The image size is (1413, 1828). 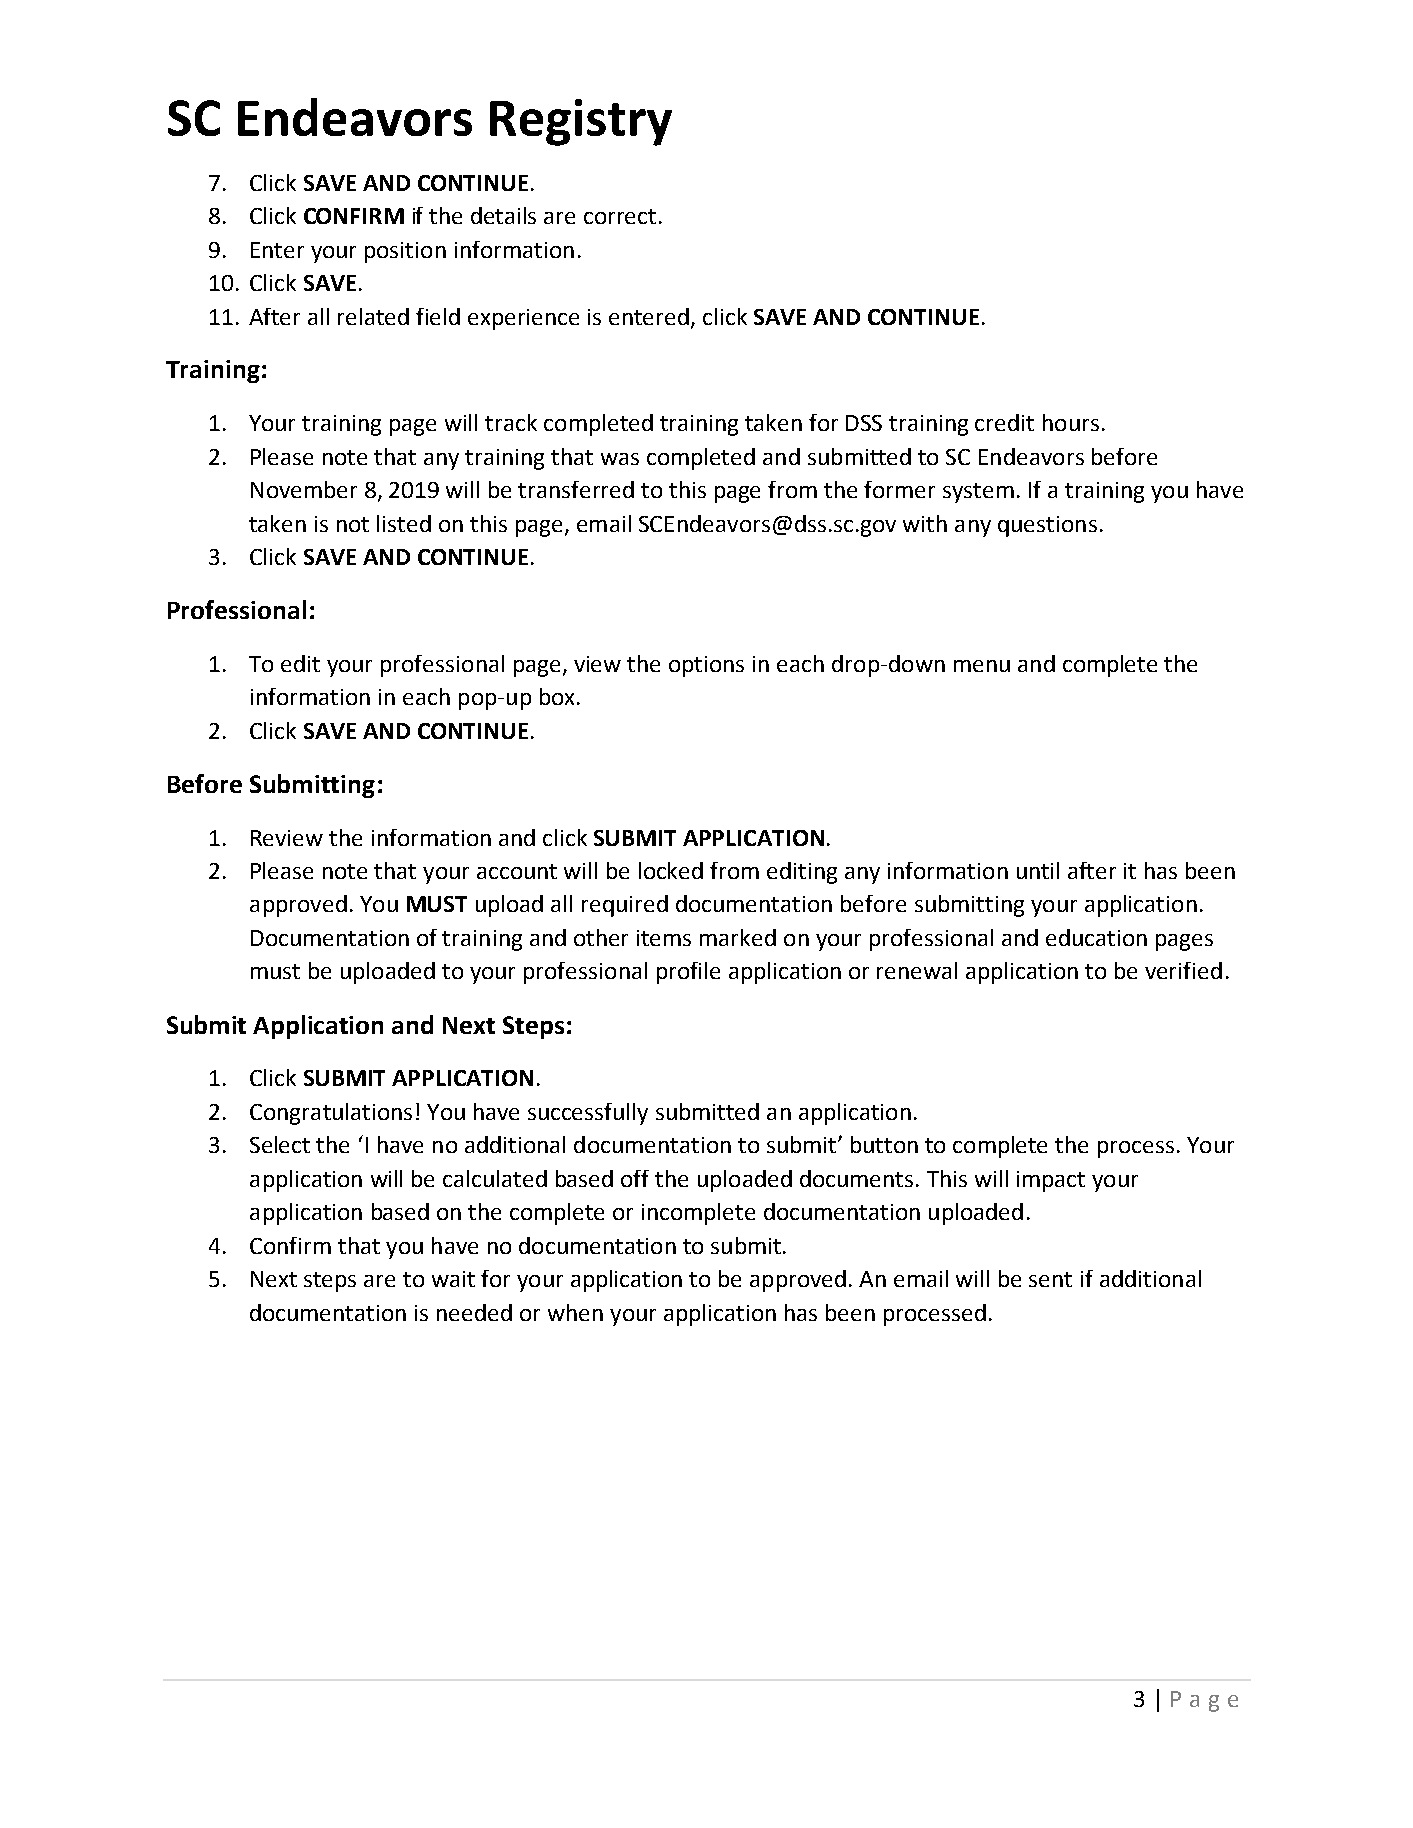 What do you see at coordinates (982, 666) in the document?
I see `menu` at bounding box center [982, 666].
